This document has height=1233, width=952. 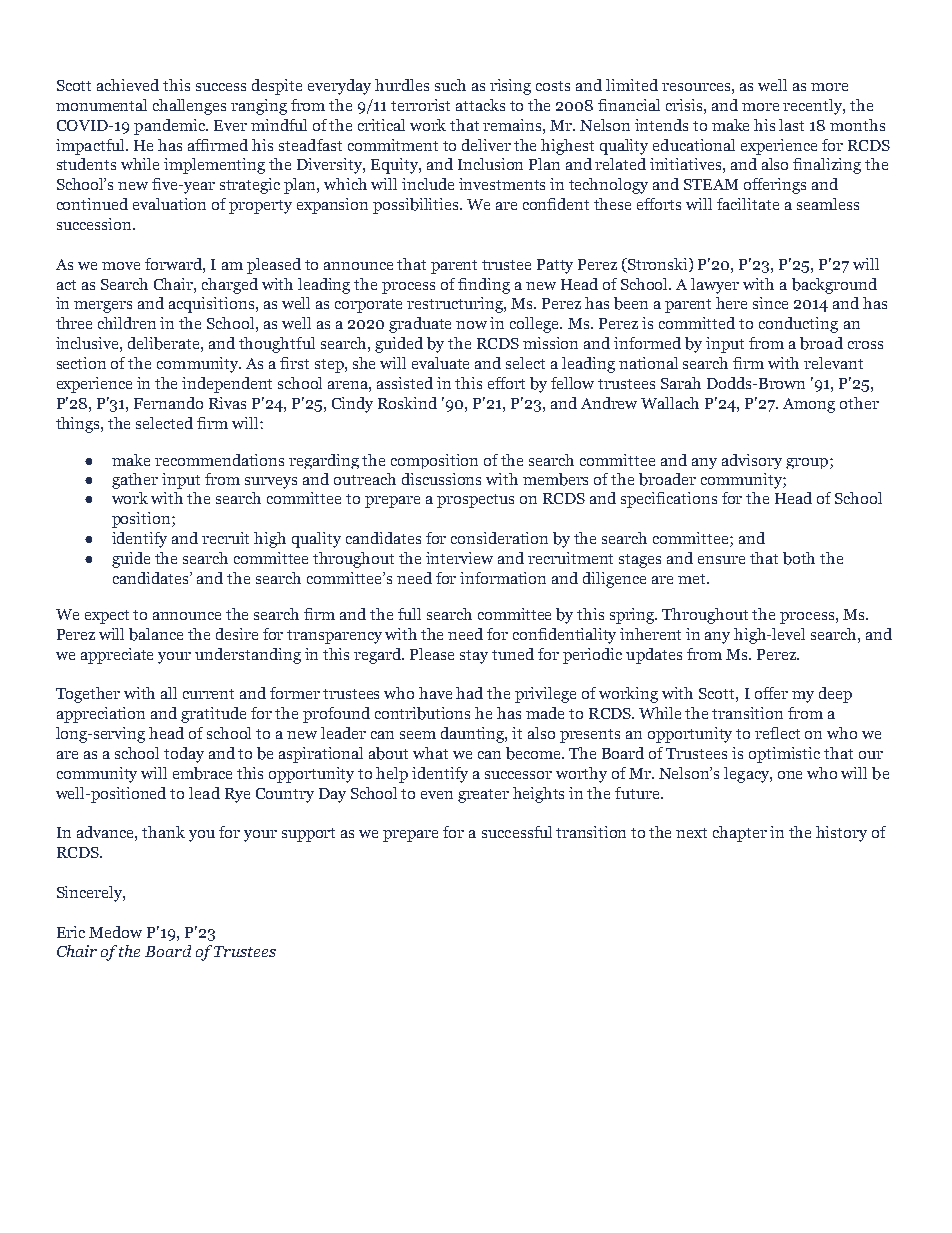 I want to click on greater, so click(x=483, y=796).
